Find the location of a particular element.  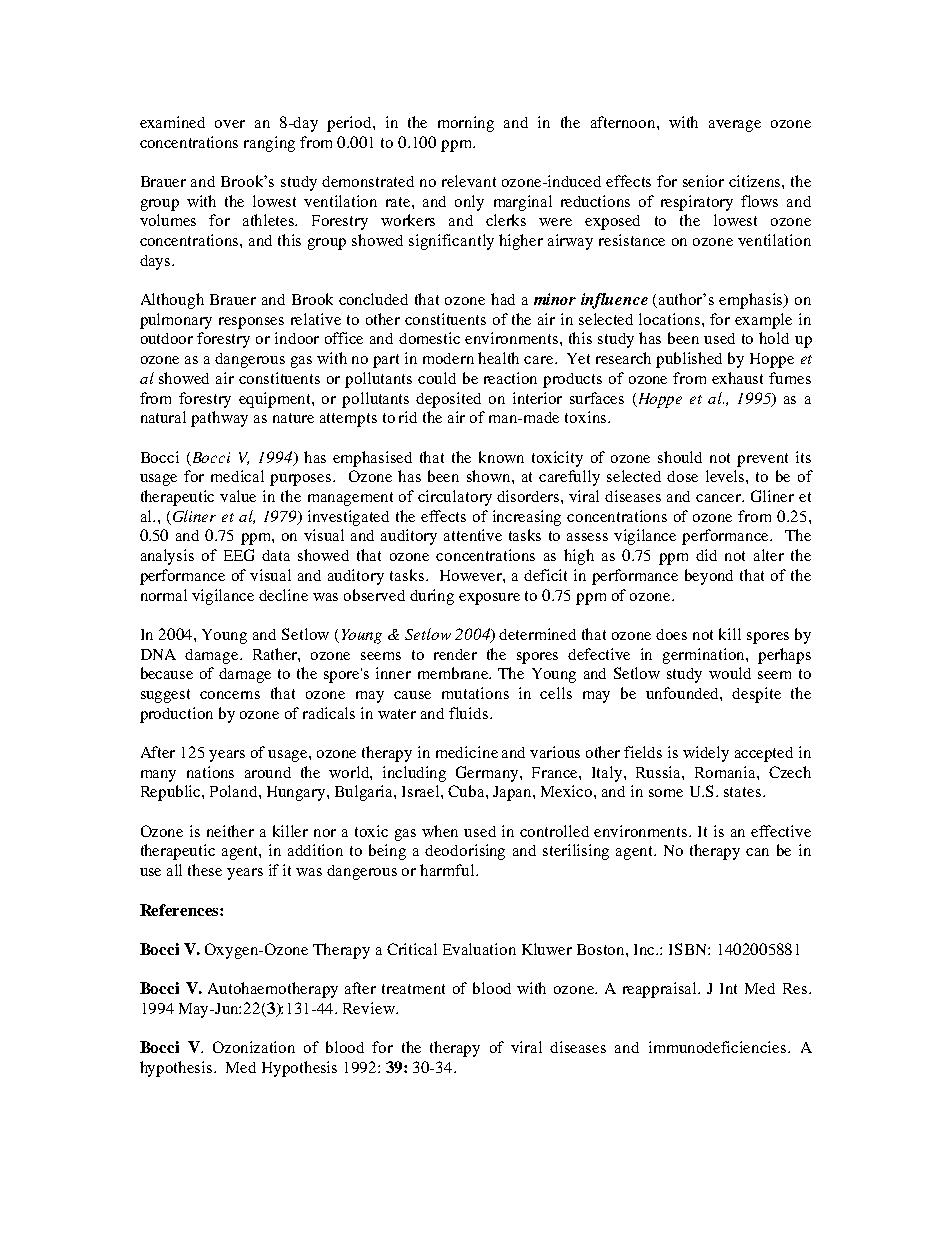

exhaust is located at coordinates (737, 378).
